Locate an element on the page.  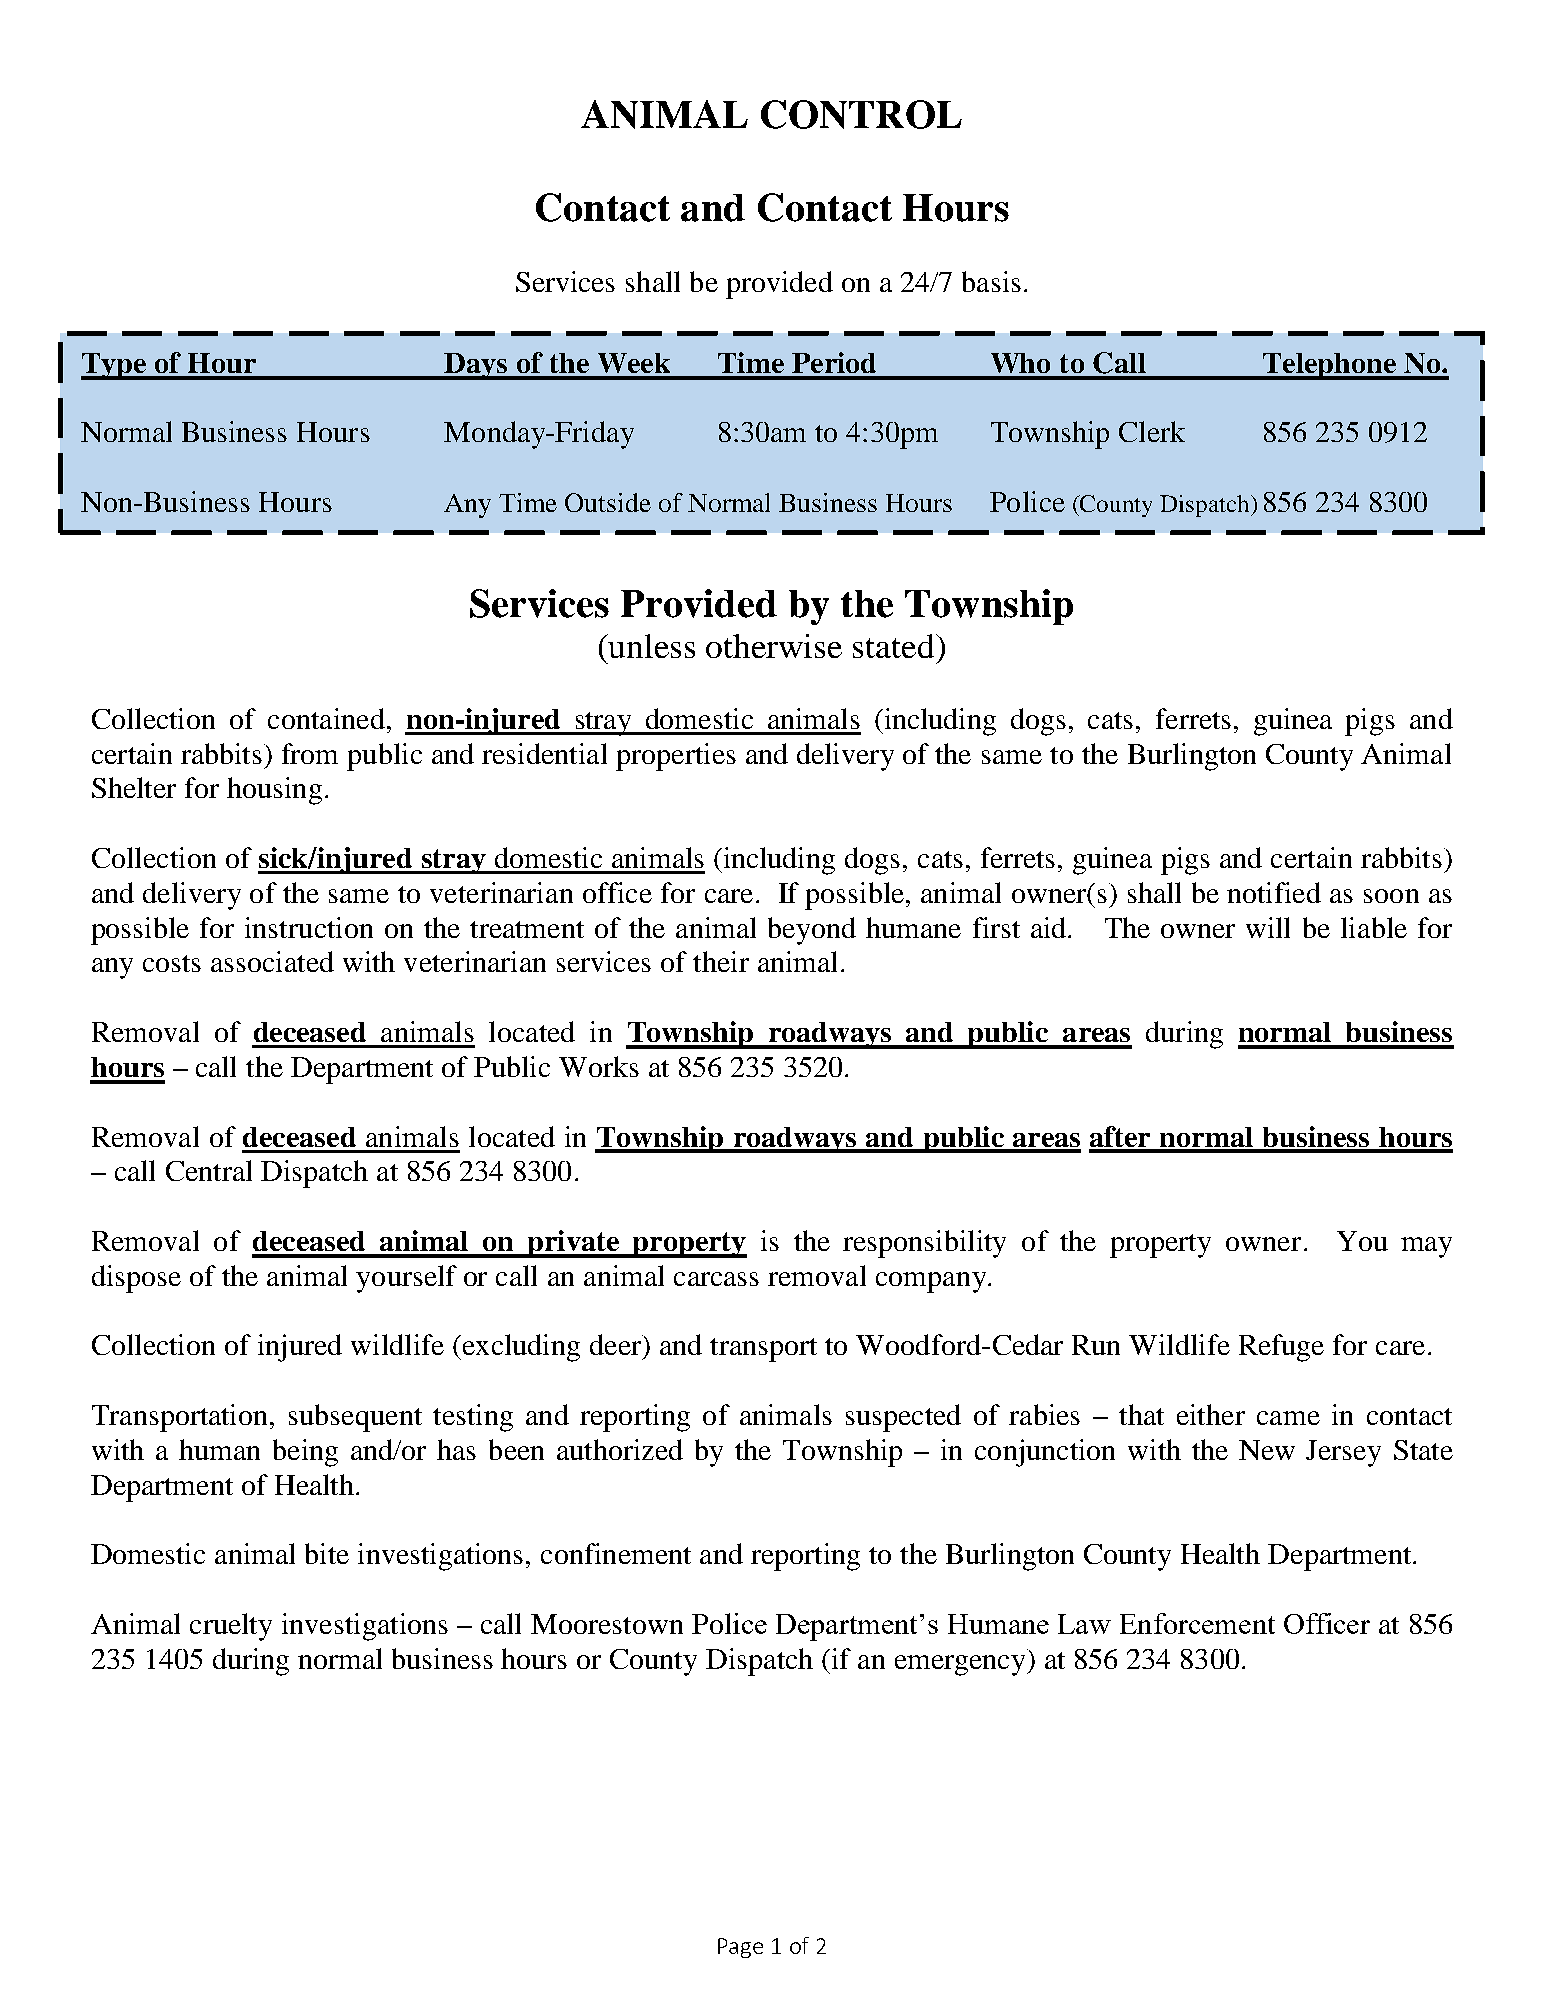
Clerk is located at coordinates (1152, 431).
